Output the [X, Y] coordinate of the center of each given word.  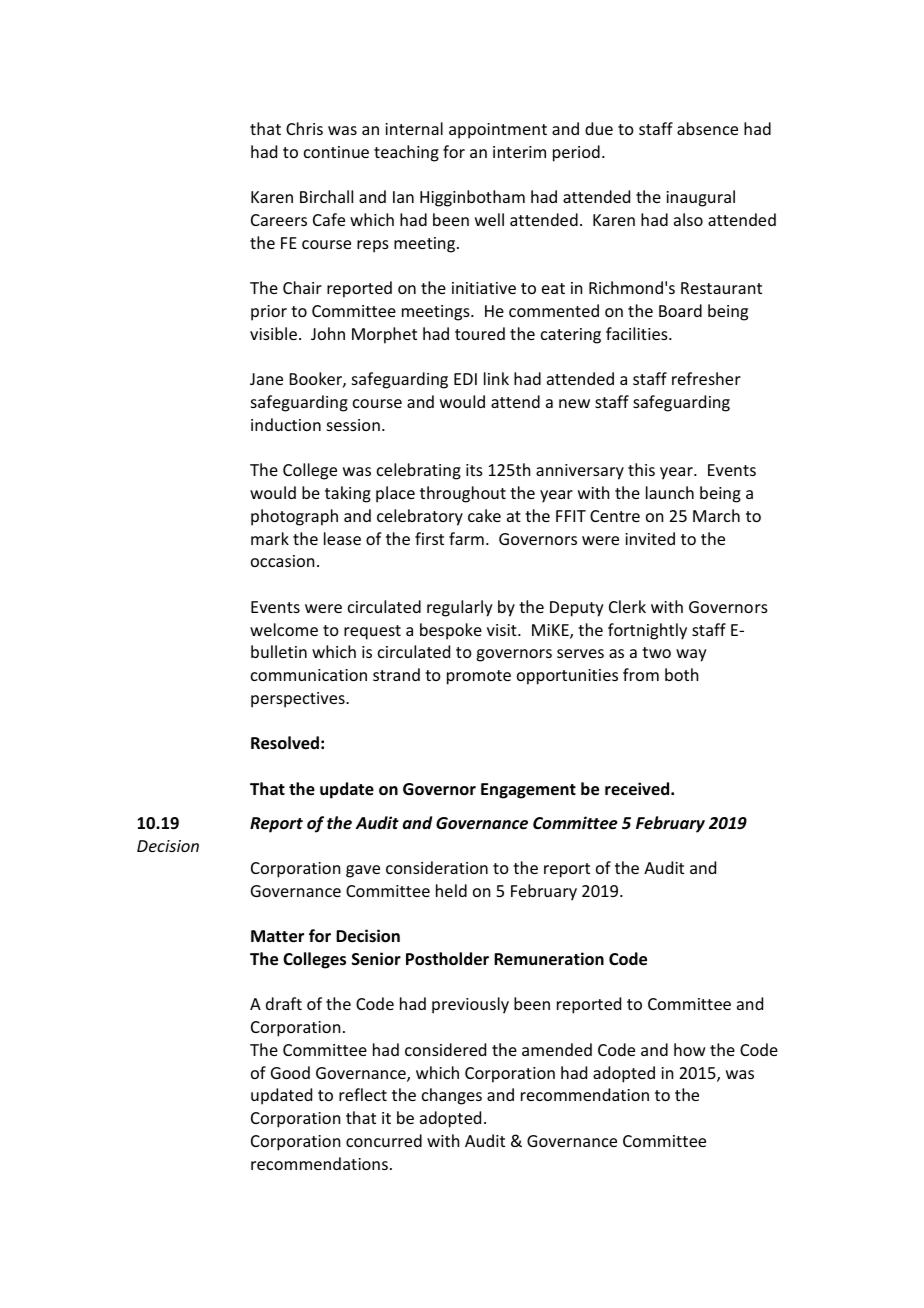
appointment [498, 131]
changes [452, 1096]
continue [336, 152]
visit [503, 630]
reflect [363, 1094]
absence [707, 128]
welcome [284, 629]
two [656, 652]
